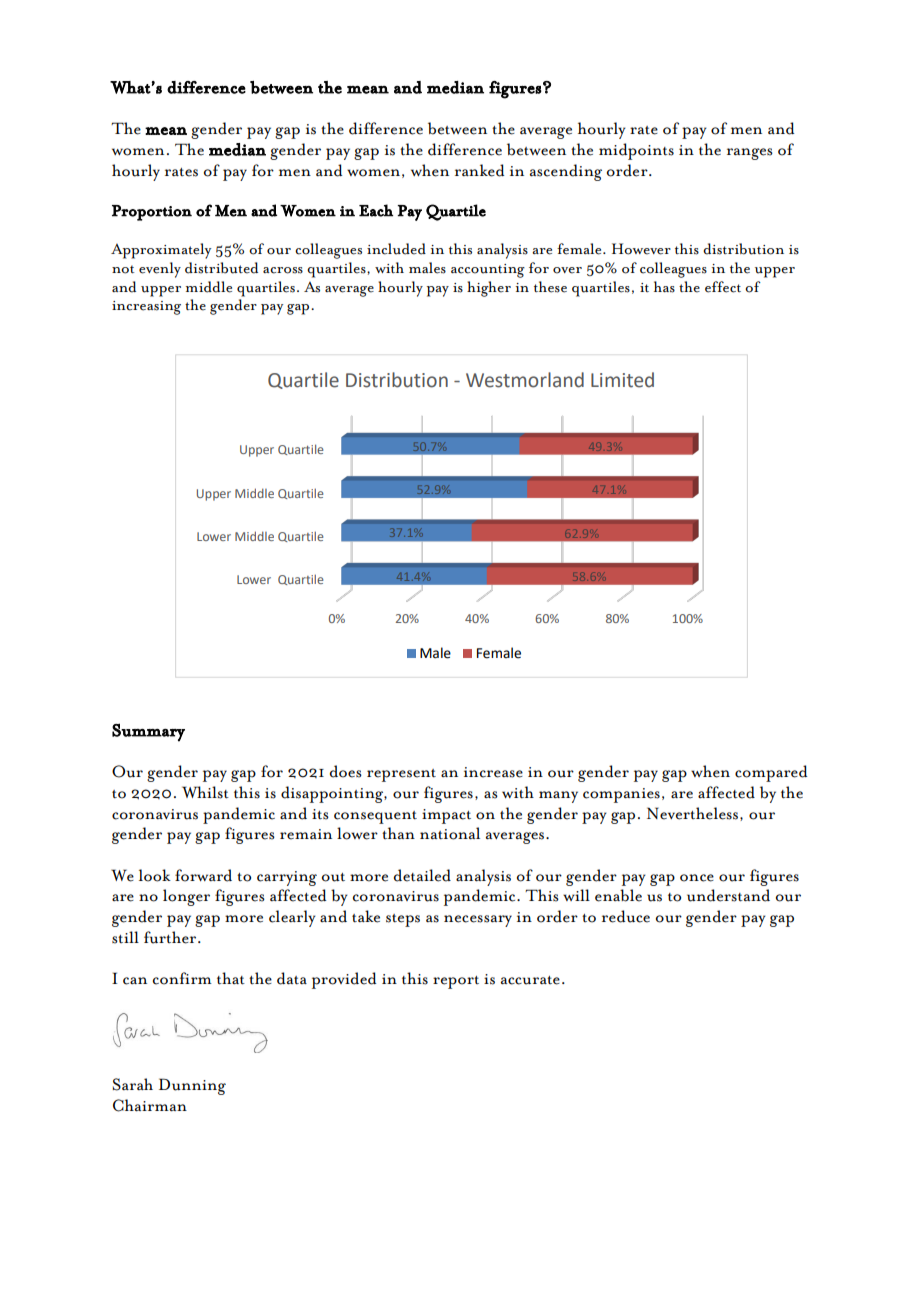  What do you see at coordinates (456, 982) in the screenshot?
I see `report` at bounding box center [456, 982].
